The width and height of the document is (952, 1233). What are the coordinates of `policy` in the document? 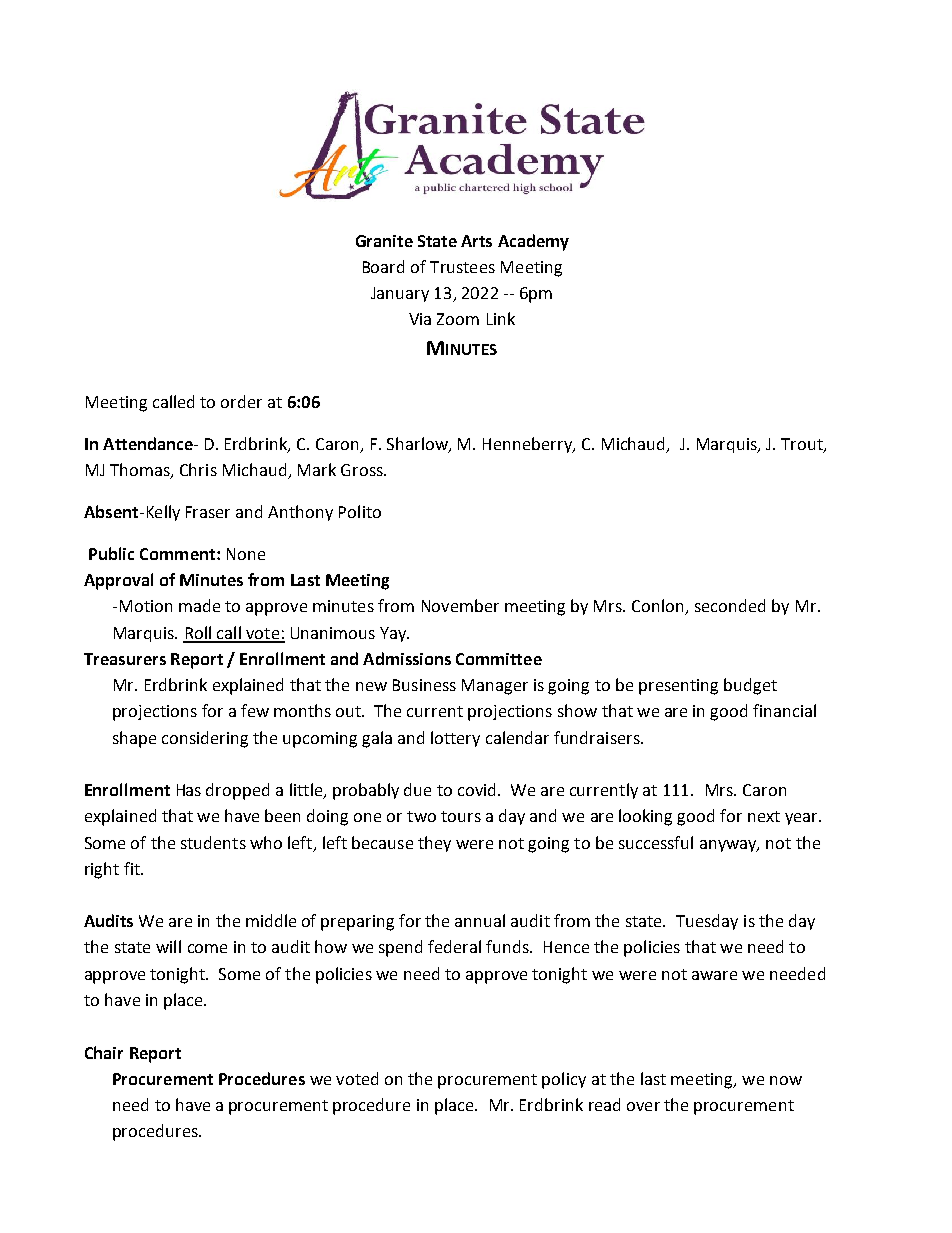 It's located at (564, 1080).
